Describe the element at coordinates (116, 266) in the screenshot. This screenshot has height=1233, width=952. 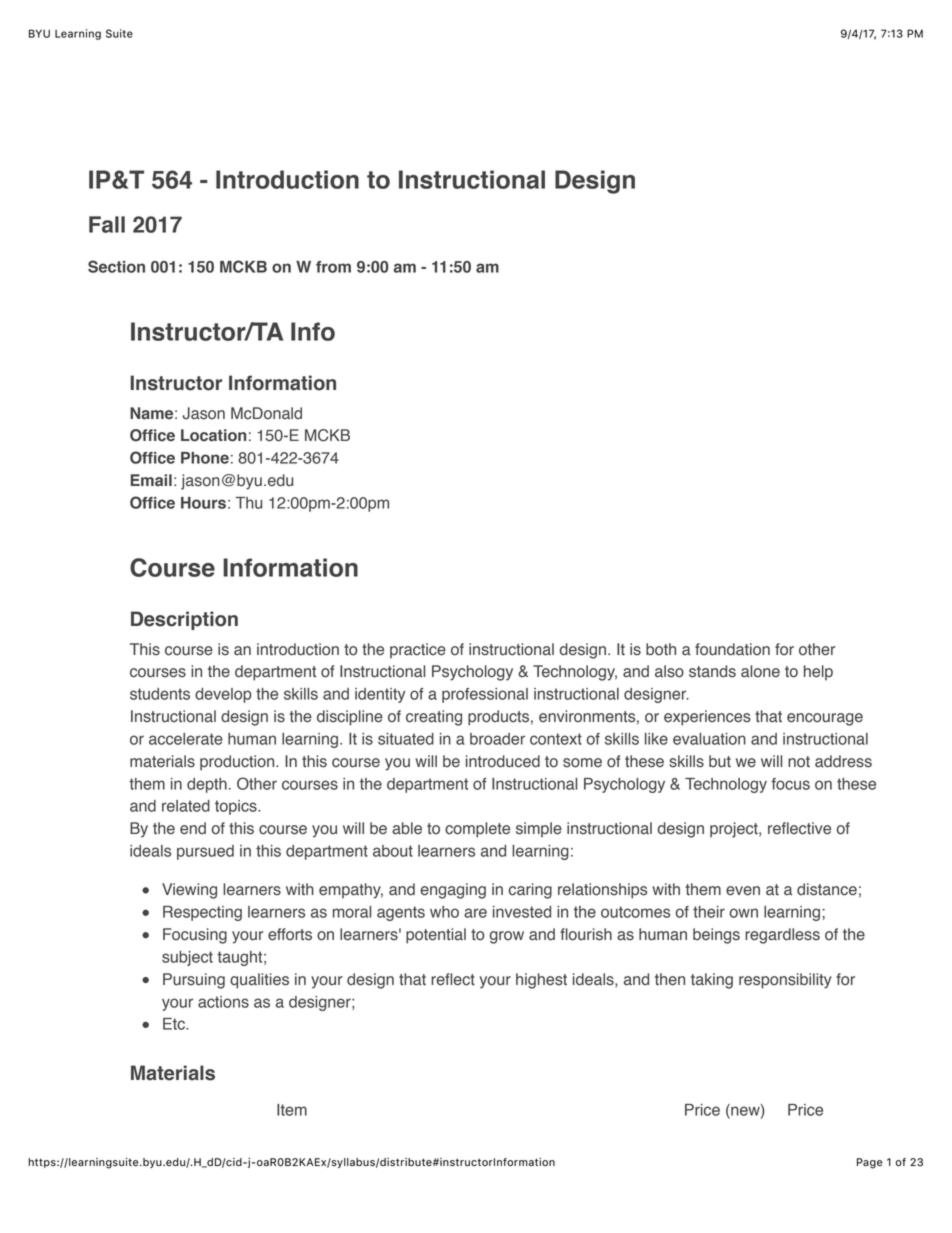
I see `Section` at that location.
